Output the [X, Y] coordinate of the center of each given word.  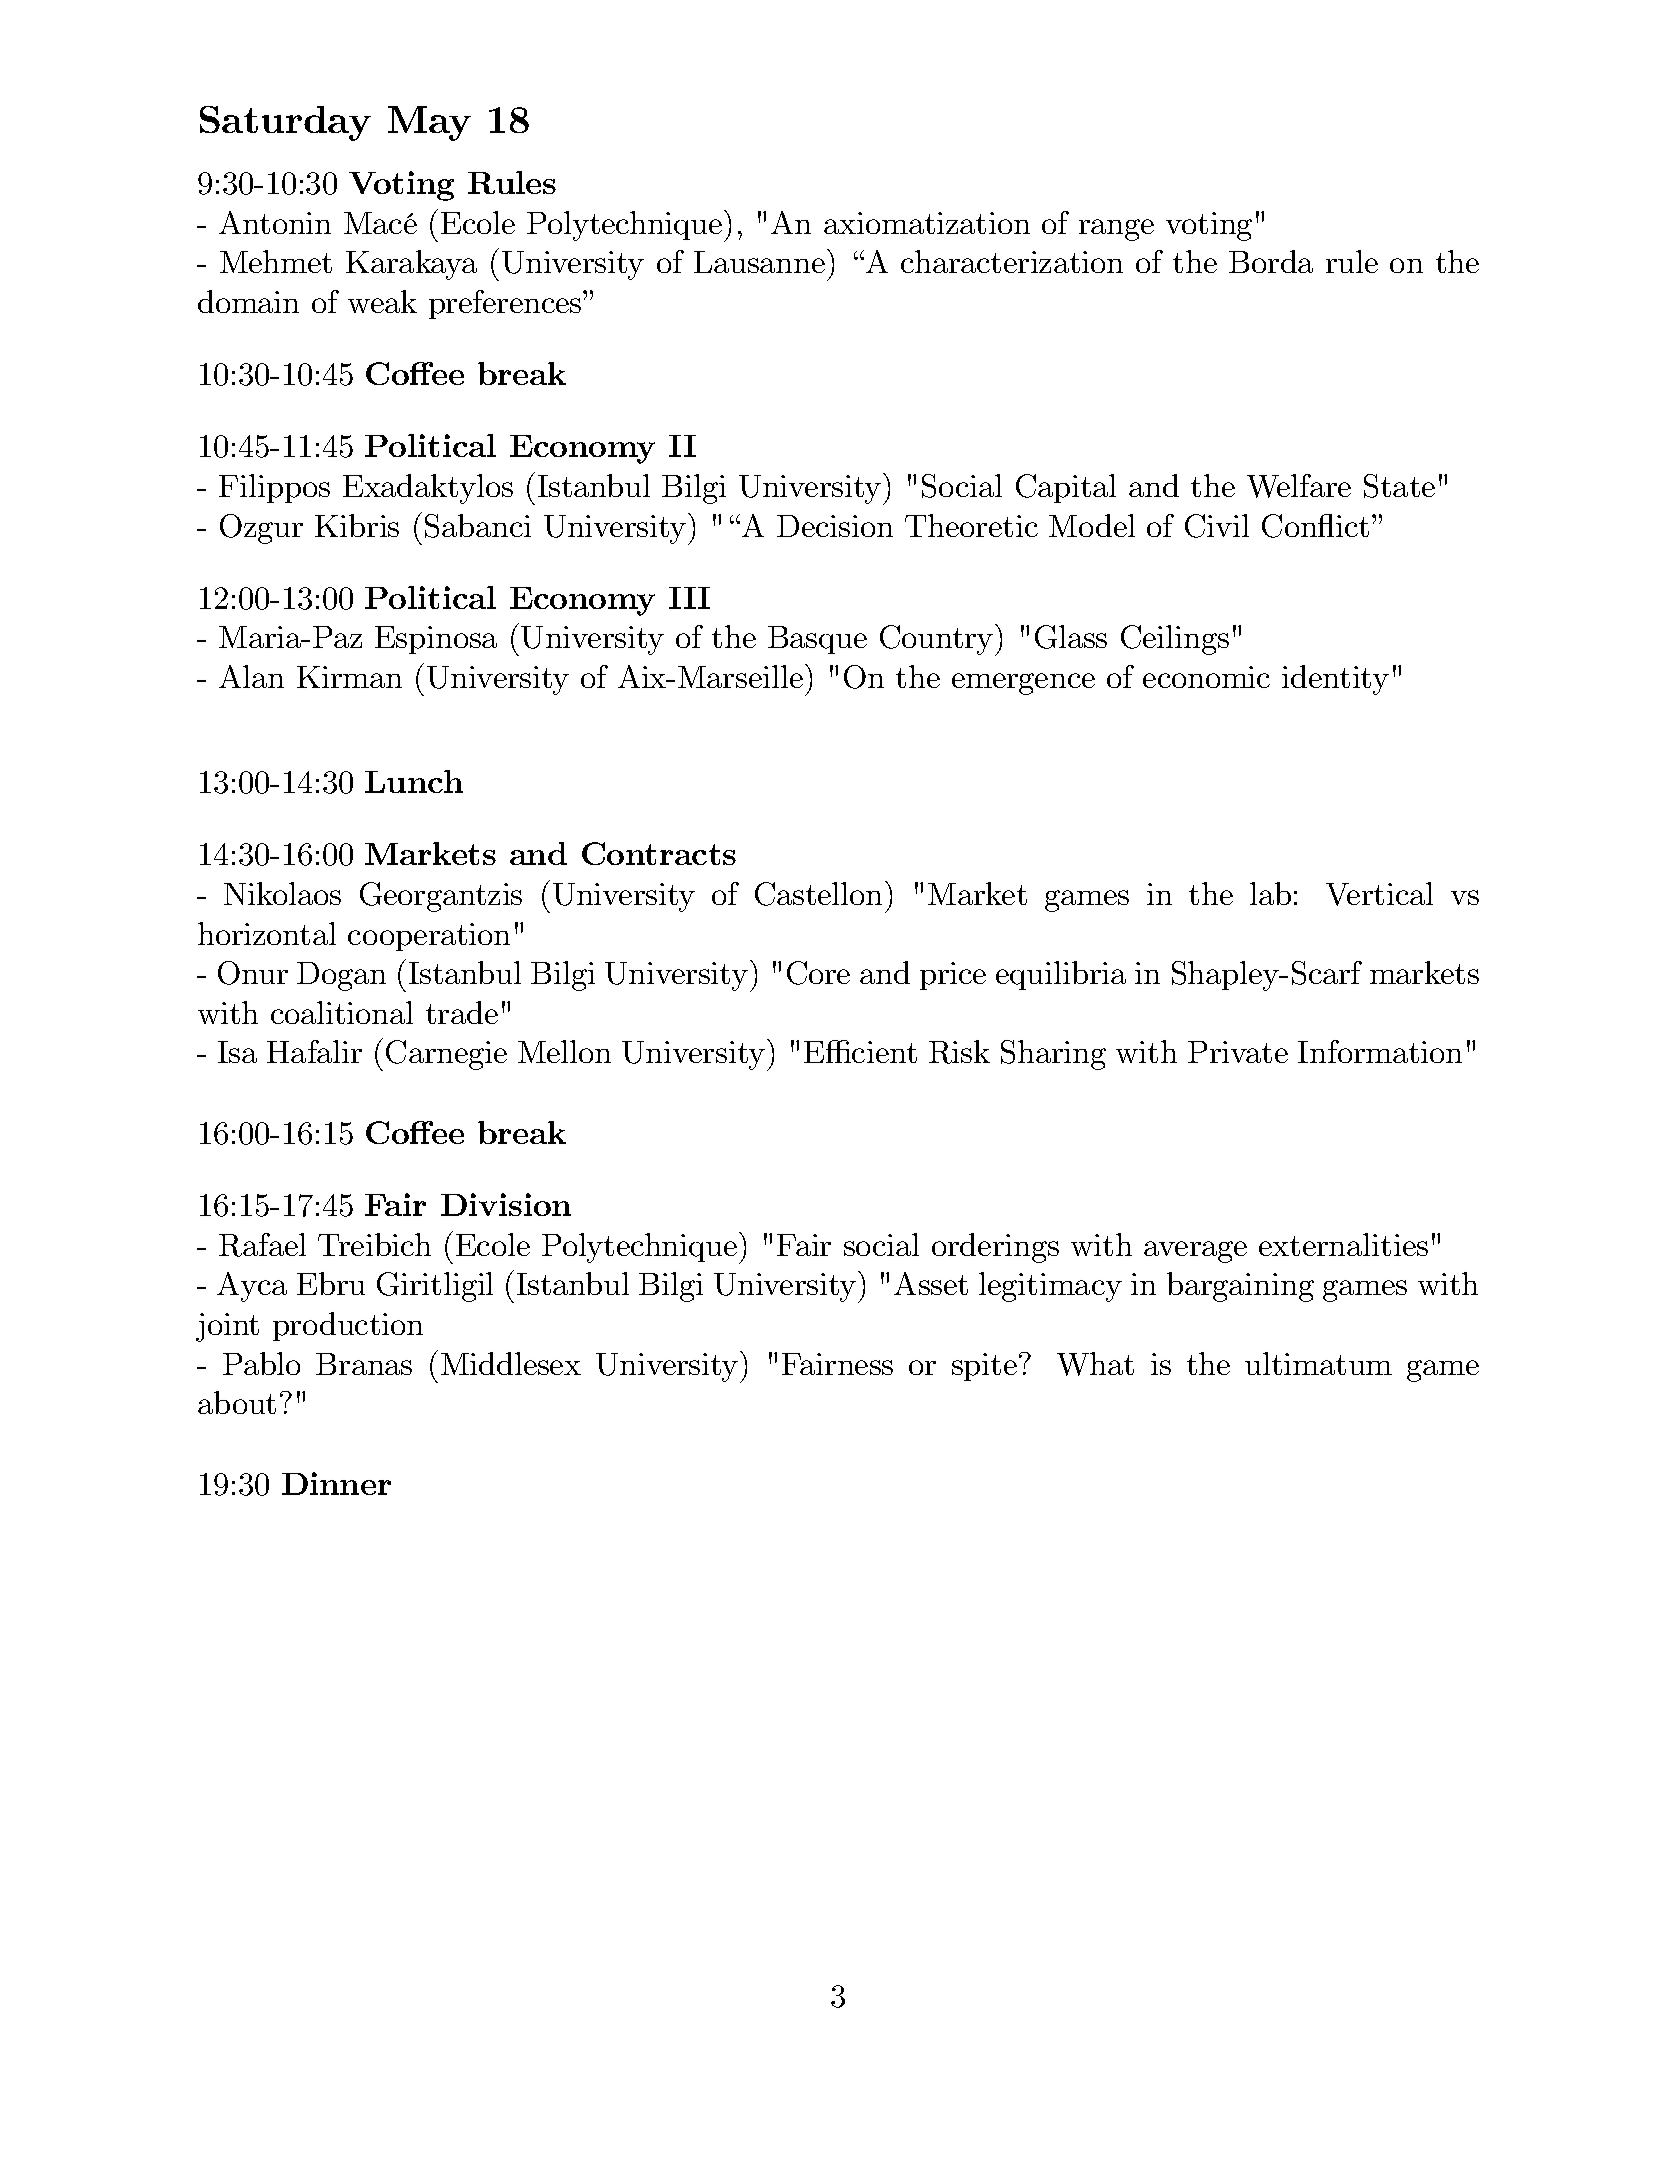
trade [462, 1012]
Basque [817, 640]
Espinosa [436, 640]
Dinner [336, 1483]
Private [1238, 1052]
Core [818, 973]
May [429, 123]
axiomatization [927, 223]
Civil [1217, 526]
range [1116, 230]
